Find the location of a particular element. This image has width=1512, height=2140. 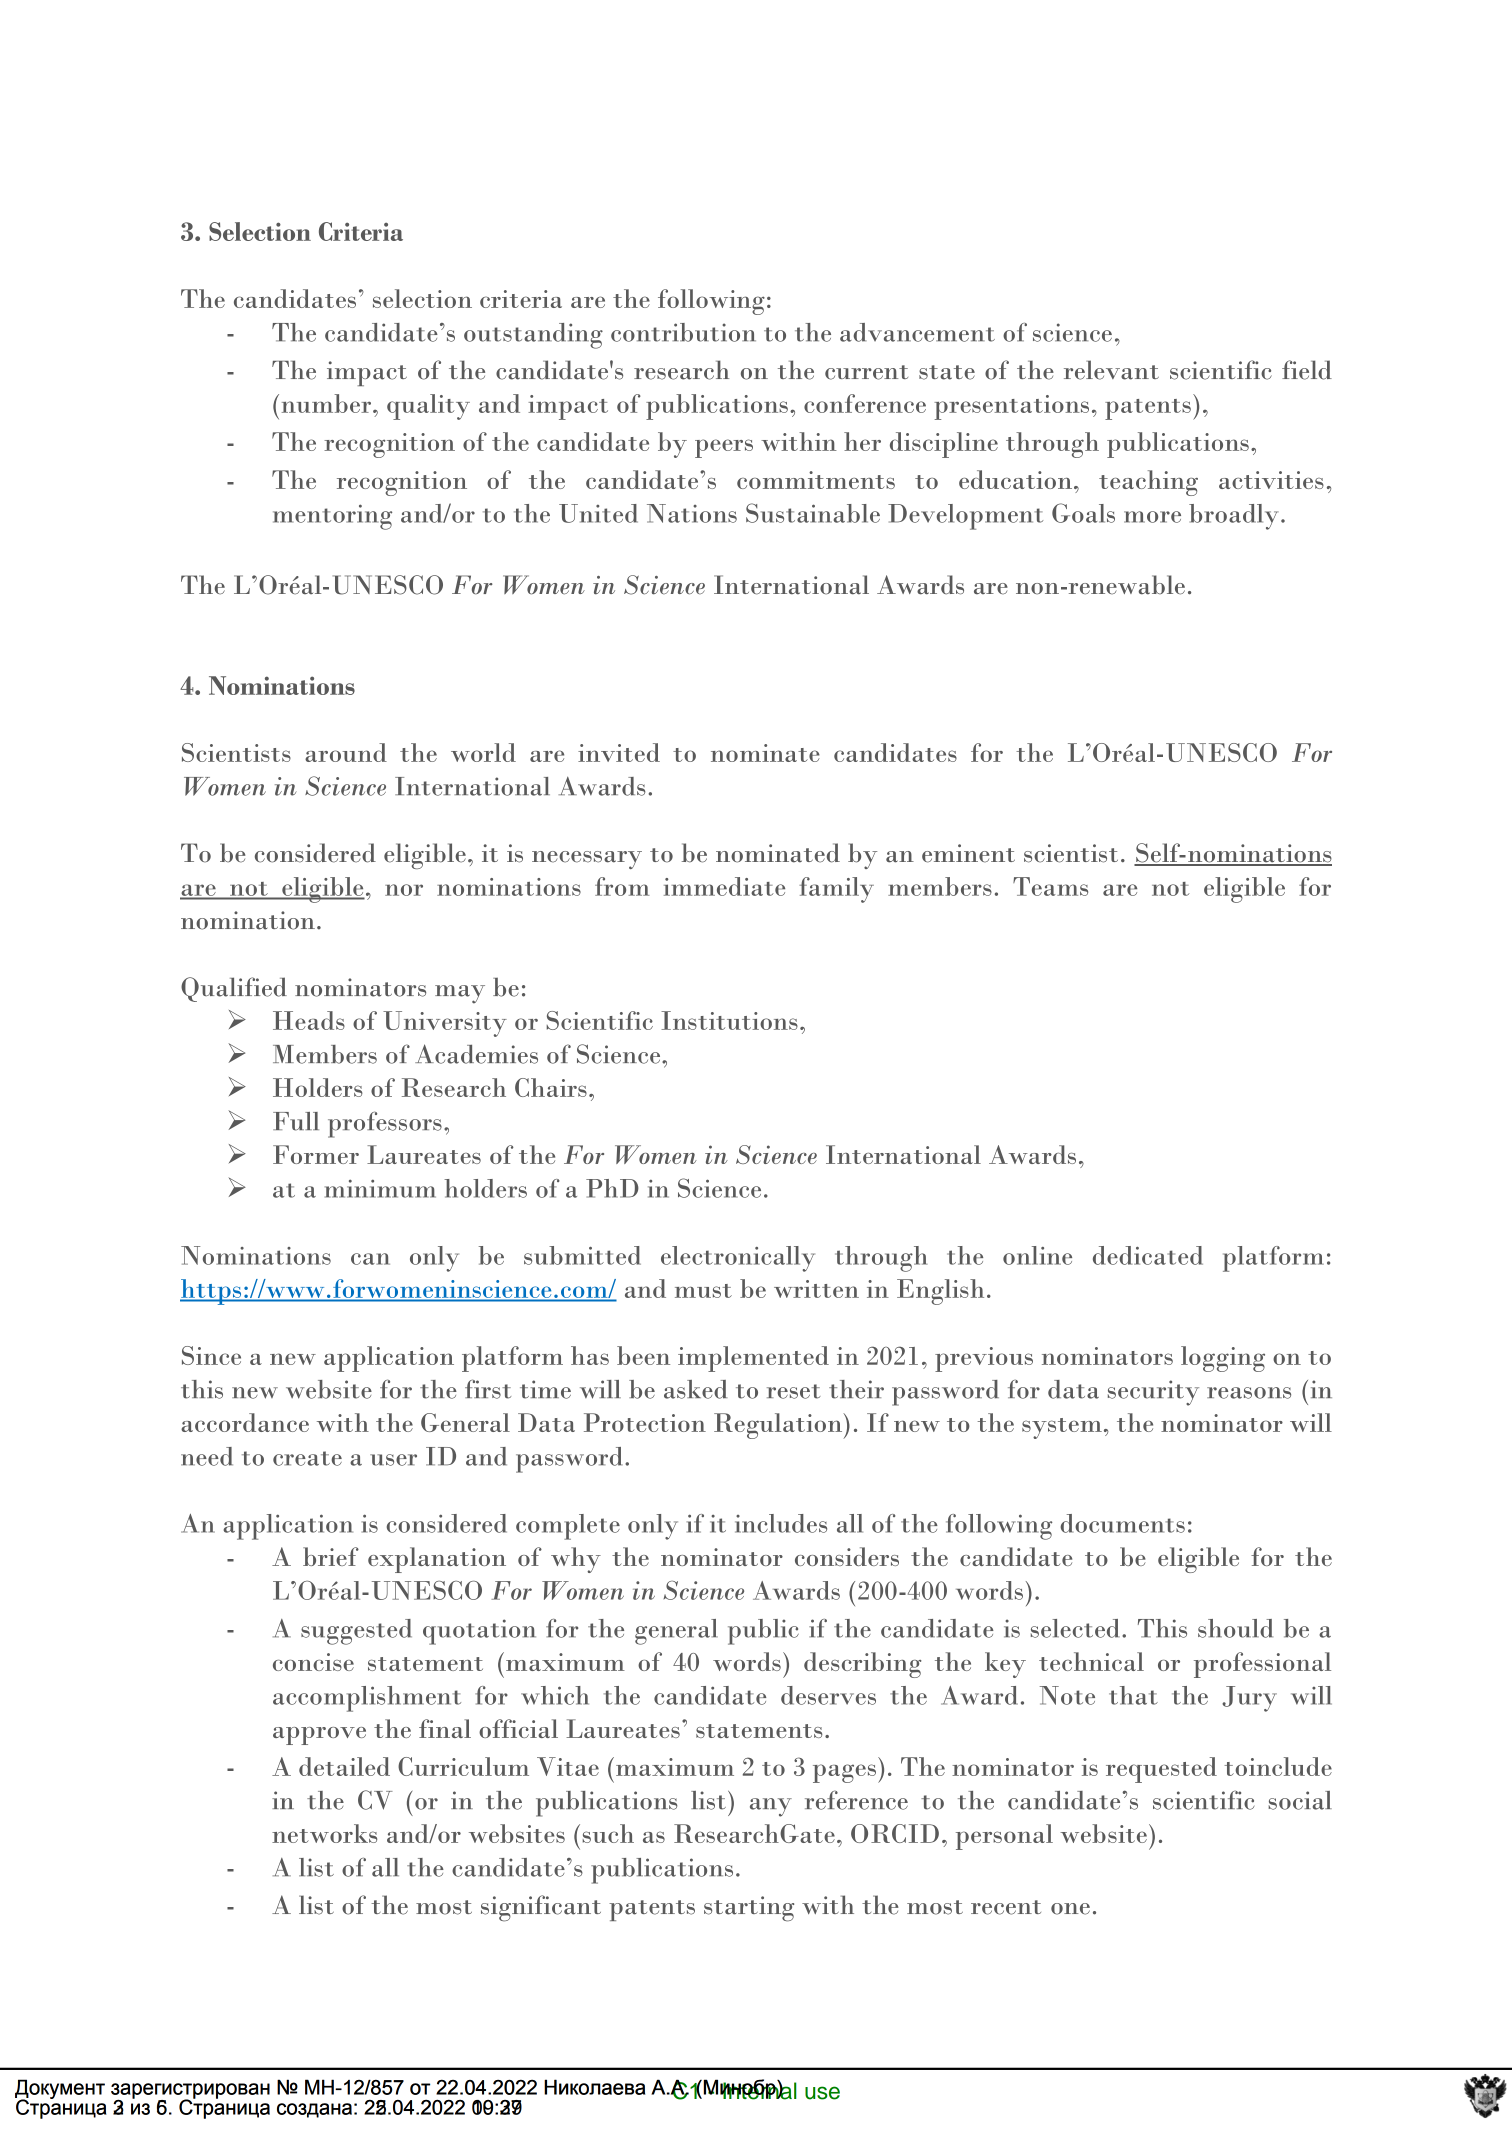

relevant is located at coordinates (1111, 370).
